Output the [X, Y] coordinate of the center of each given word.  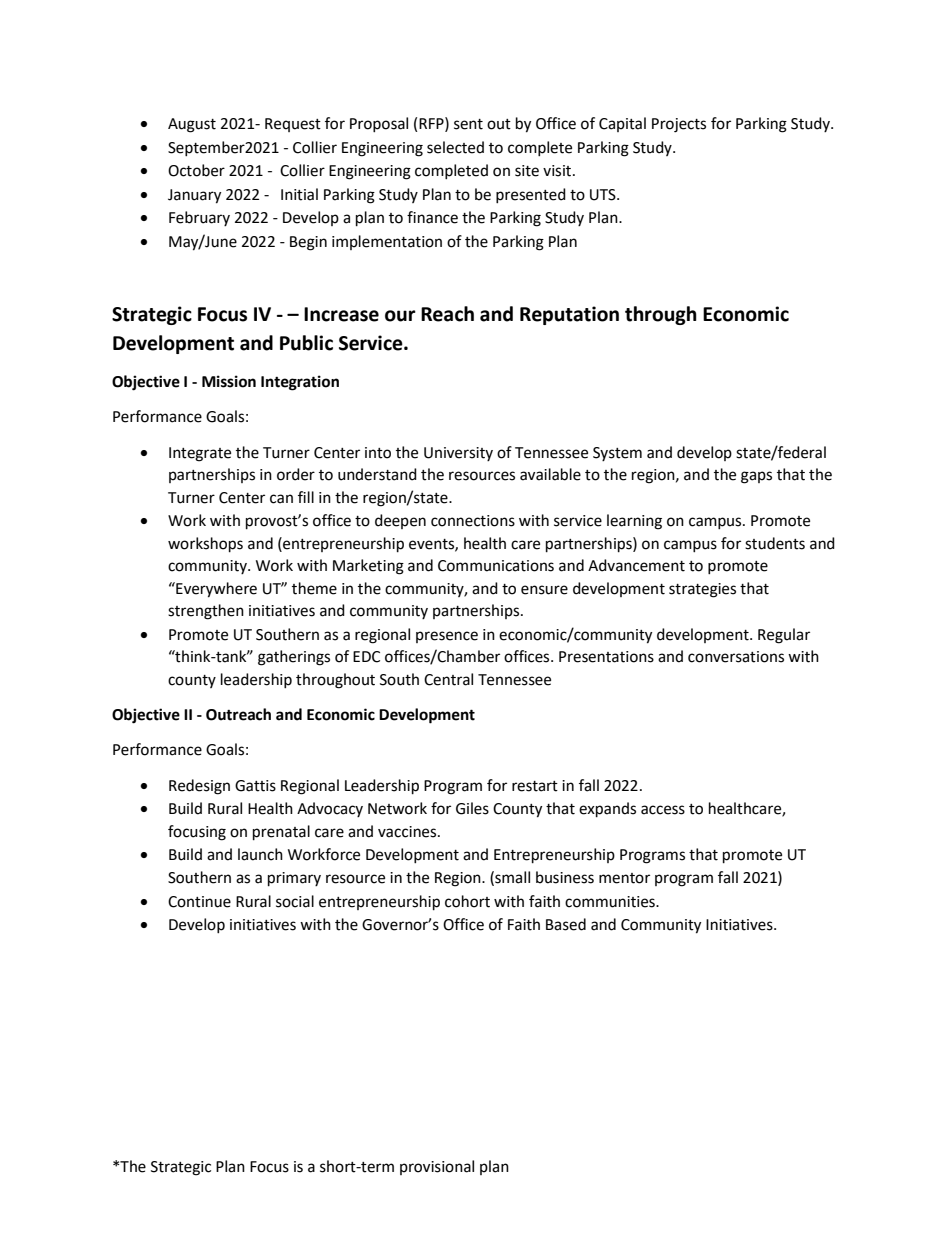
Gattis [255, 786]
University [458, 454]
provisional [437, 1167]
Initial [299, 194]
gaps [756, 477]
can [281, 499]
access [663, 810]
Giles [472, 808]
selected [455, 147]
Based [566, 924]
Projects [679, 125]
